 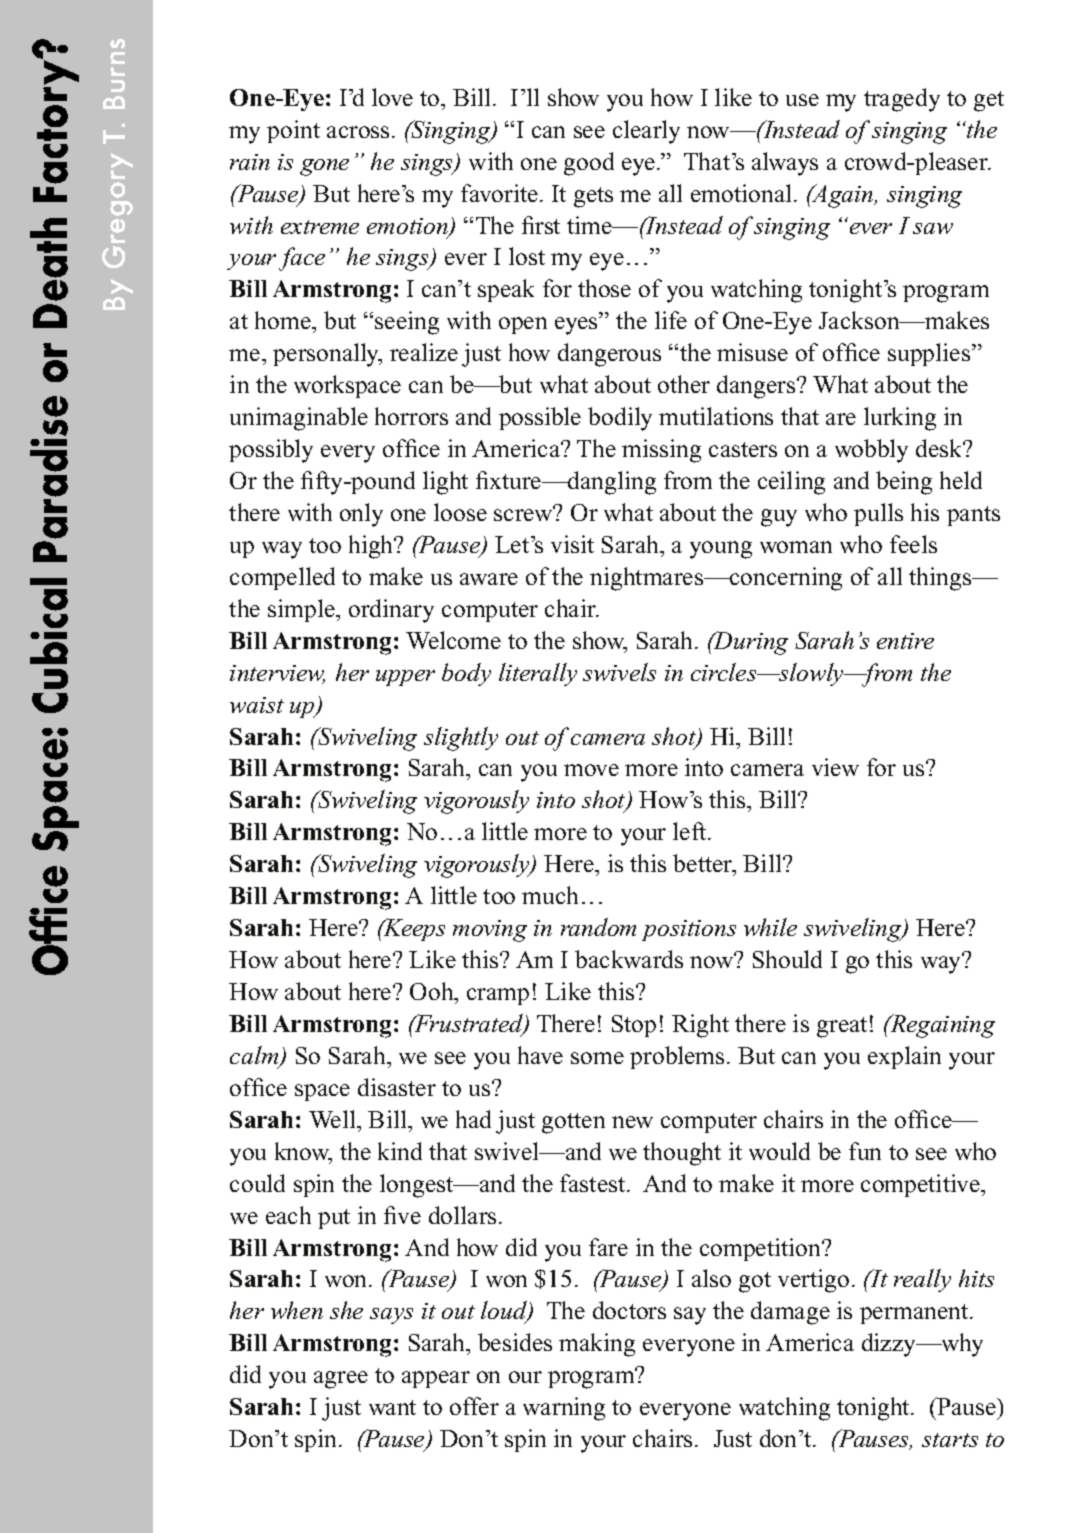 I want to click on warning, so click(x=564, y=1409).
